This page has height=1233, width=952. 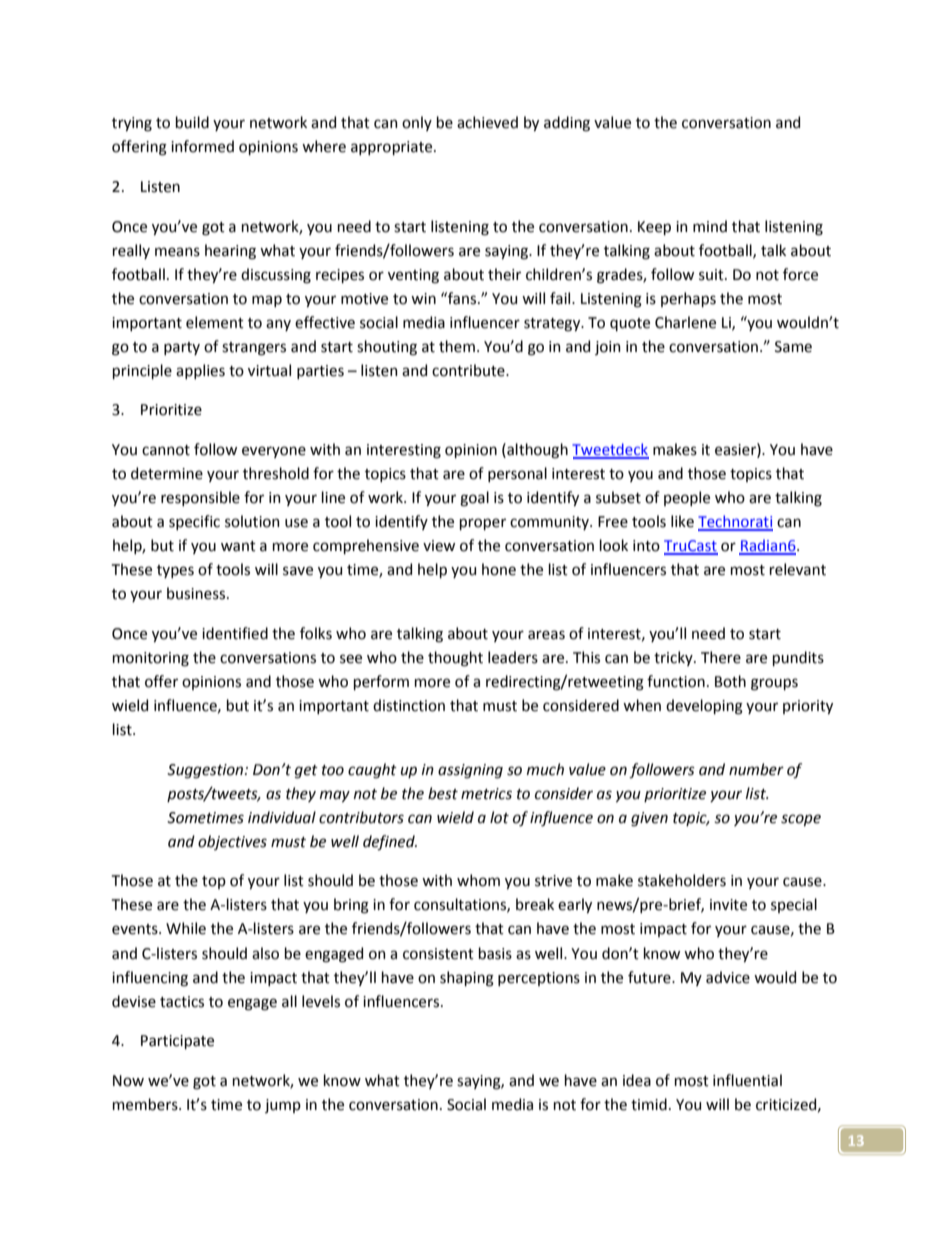 What do you see at coordinates (721, 657) in the page?
I see `There` at bounding box center [721, 657].
